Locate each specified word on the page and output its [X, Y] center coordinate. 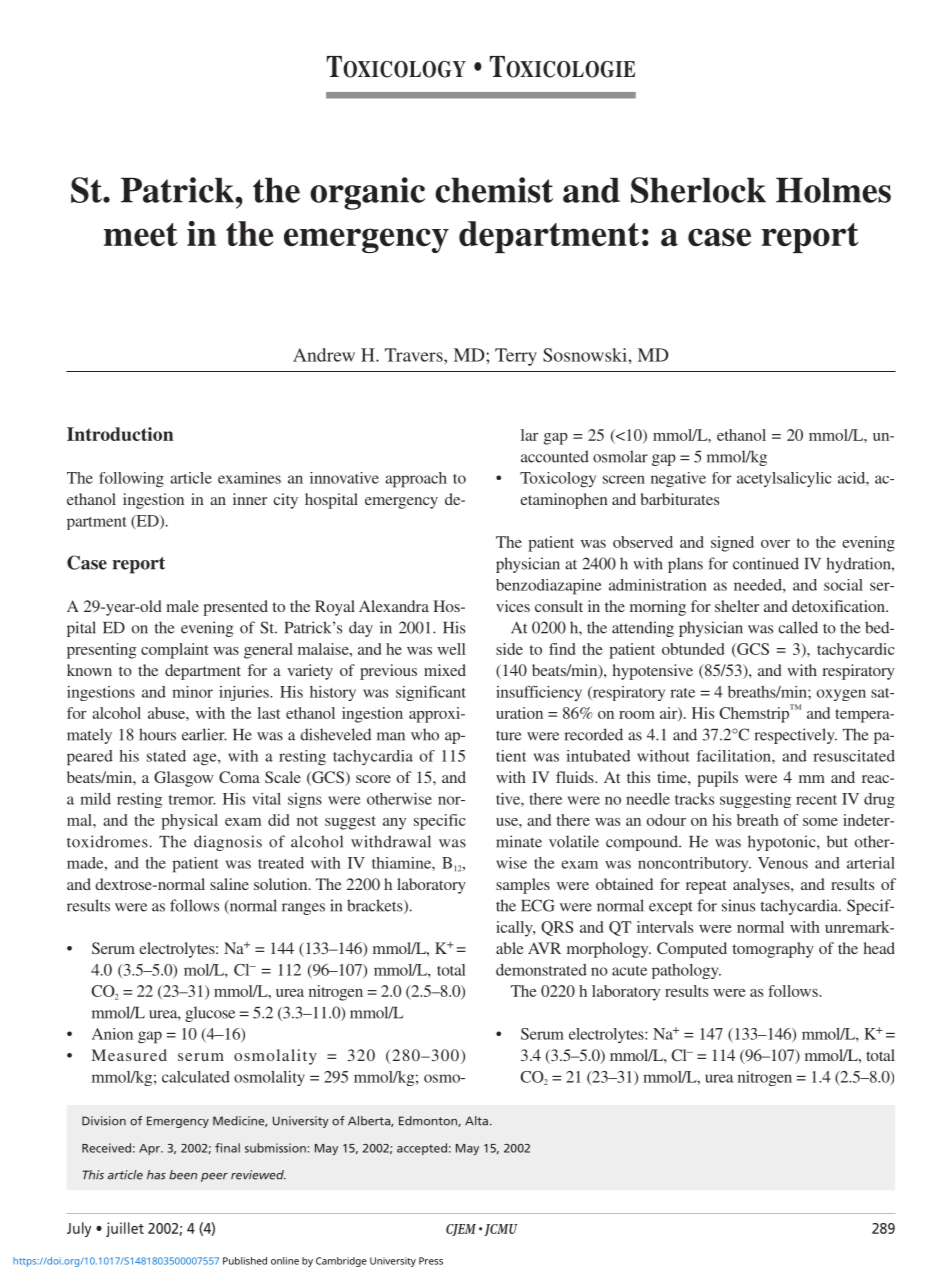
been [183, 1175]
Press [431, 1261]
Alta [478, 1121]
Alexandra [394, 606]
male [182, 606]
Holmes [833, 190]
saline [229, 884]
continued [766, 563]
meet [141, 235]
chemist [494, 190]
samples [523, 886]
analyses [762, 886]
